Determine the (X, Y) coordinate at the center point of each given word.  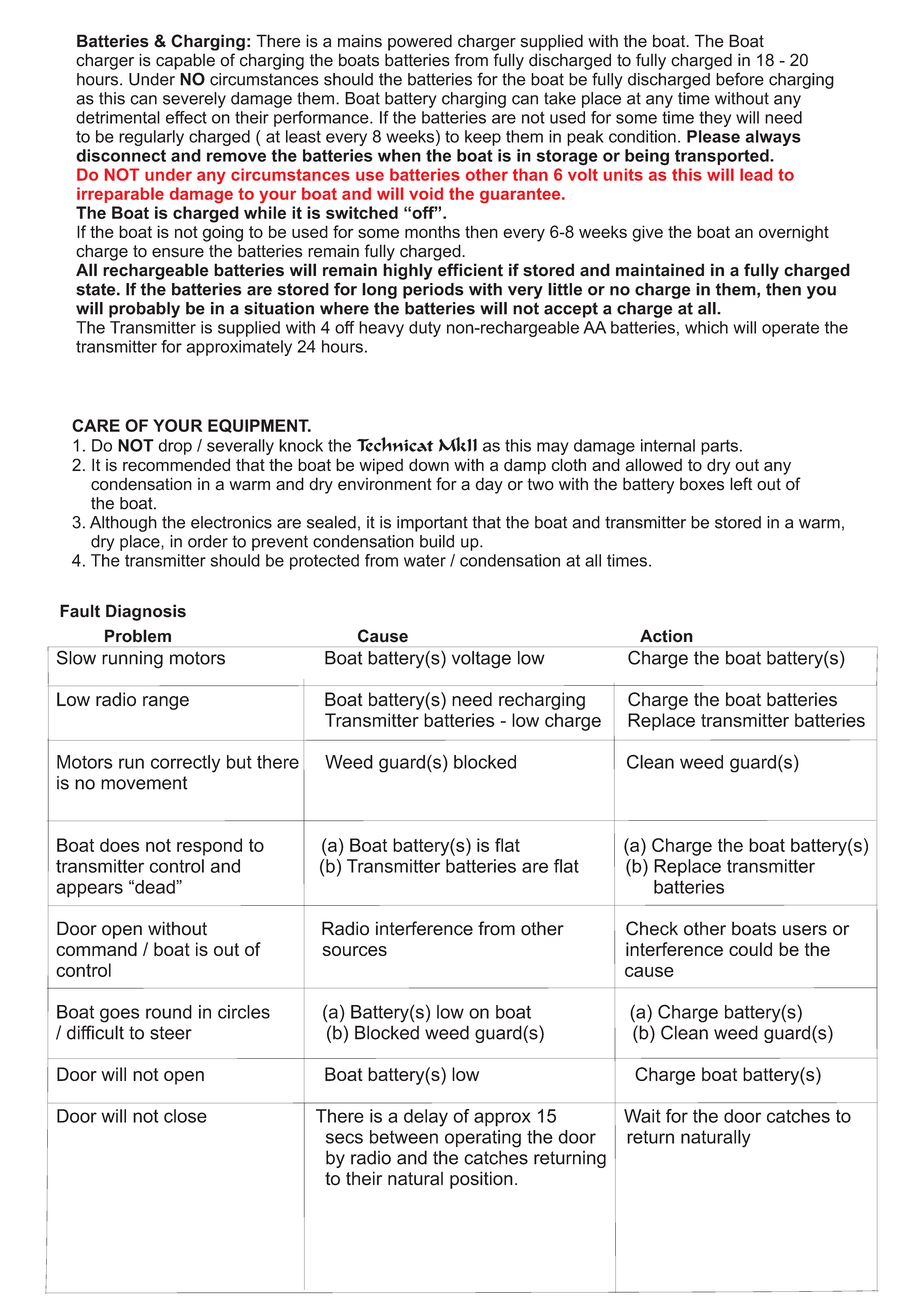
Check (652, 928)
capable (185, 61)
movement (144, 783)
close (185, 1116)
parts (719, 447)
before (740, 79)
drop (175, 447)
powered (420, 42)
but (239, 762)
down (429, 465)
